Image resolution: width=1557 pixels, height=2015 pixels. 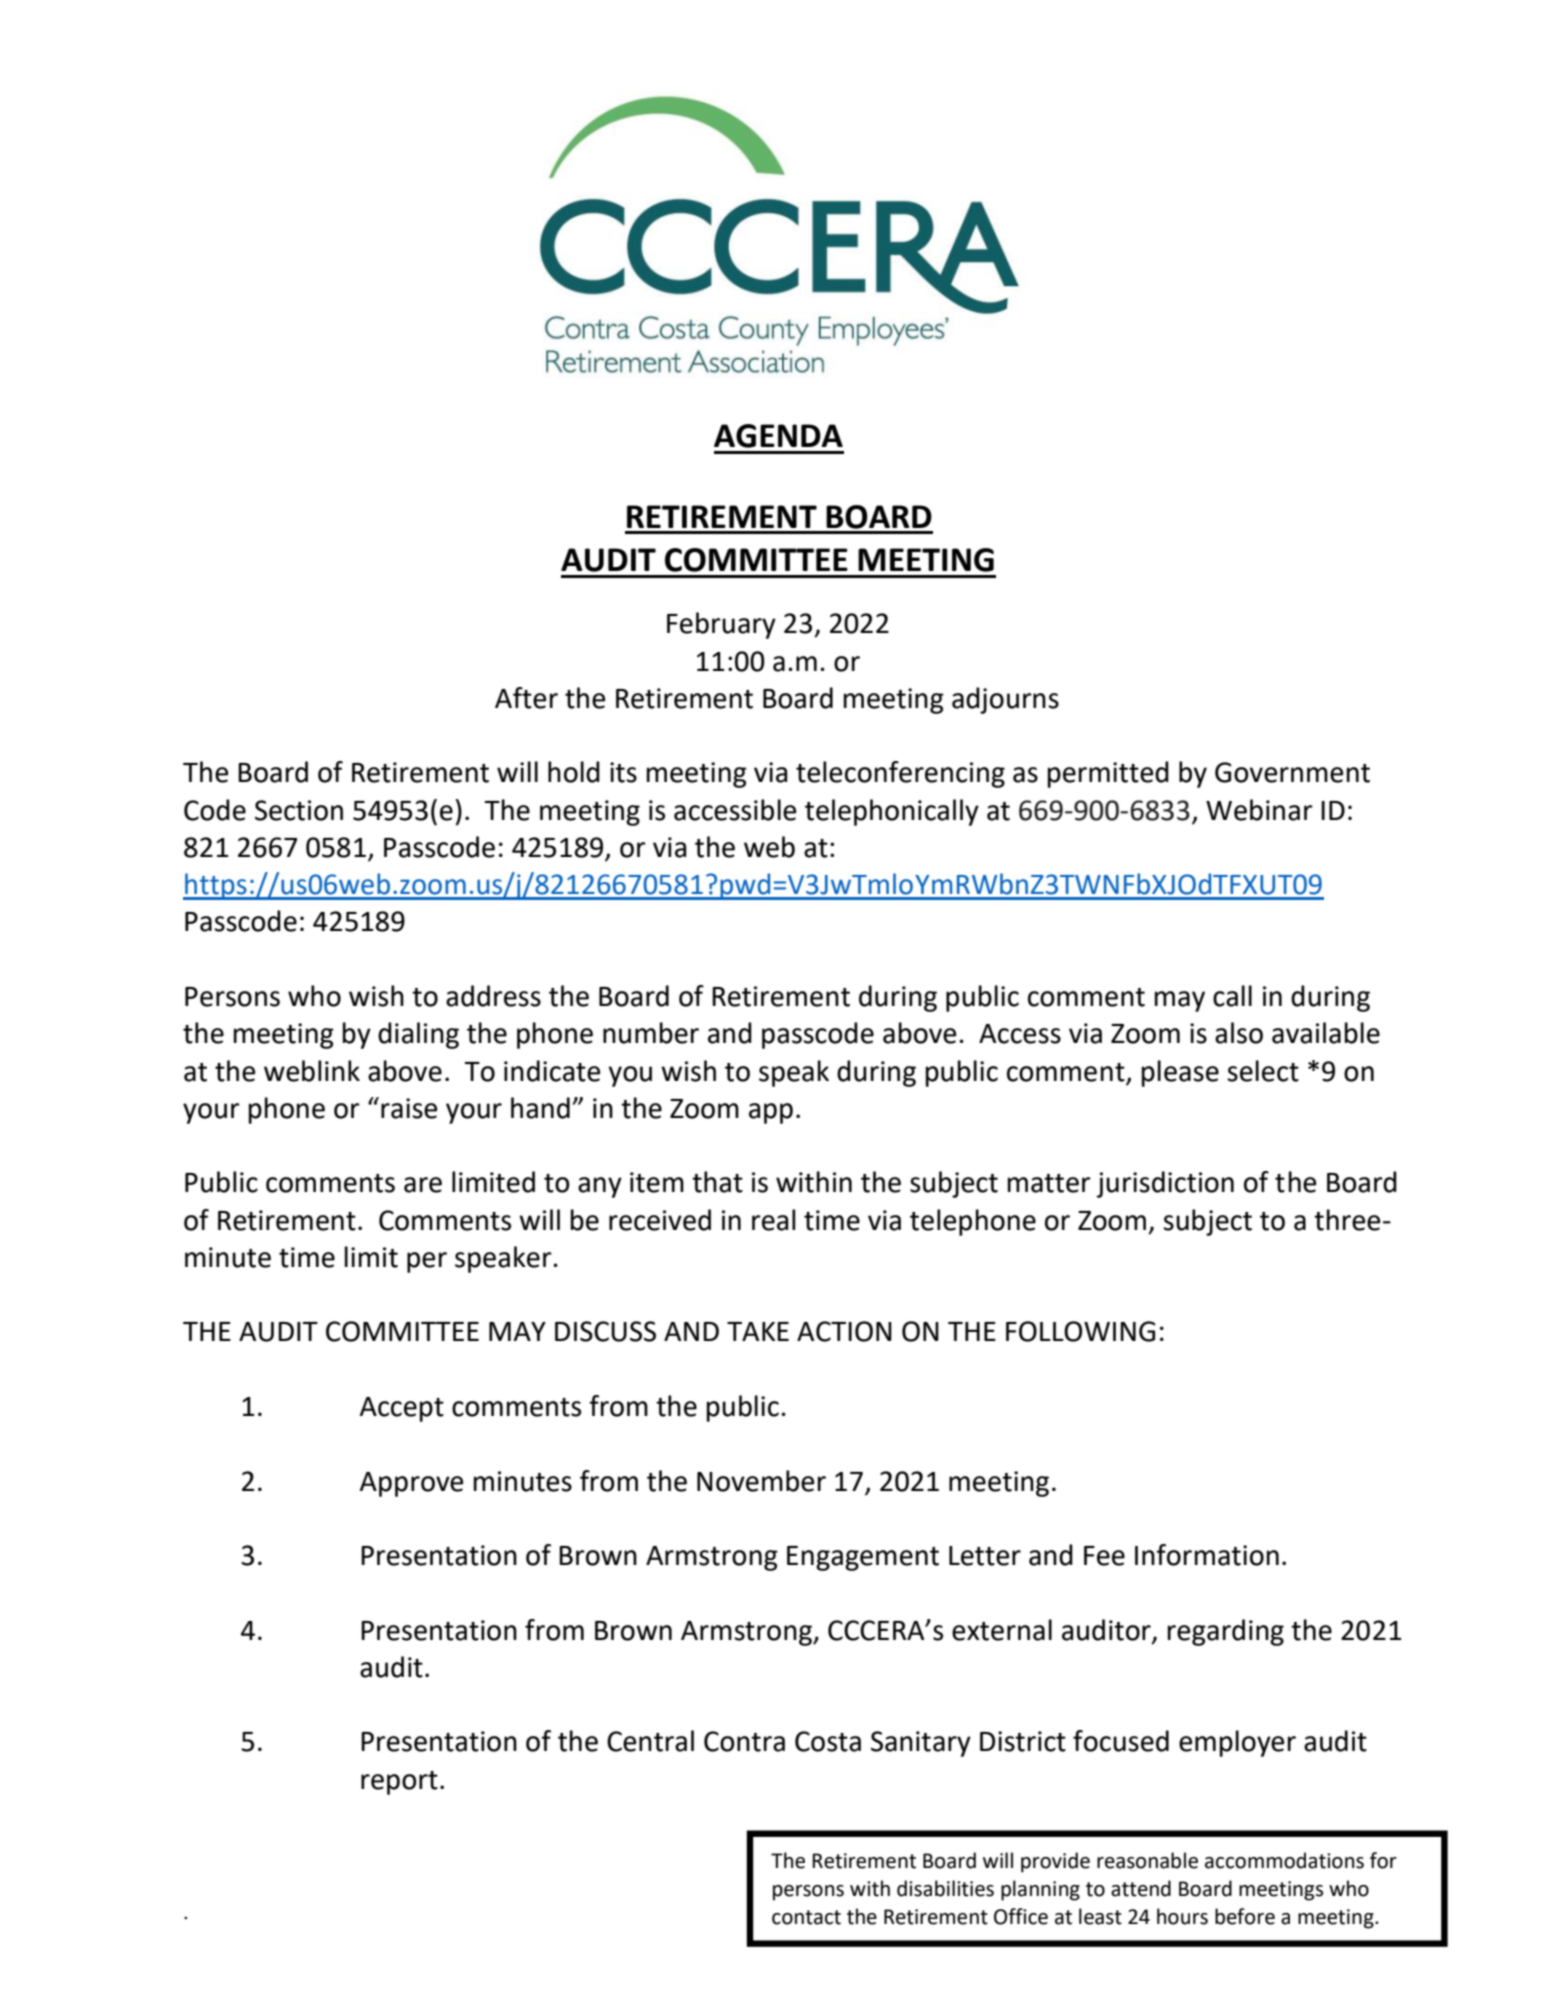 What do you see at coordinates (399, 1783) in the screenshot?
I see `report` at bounding box center [399, 1783].
